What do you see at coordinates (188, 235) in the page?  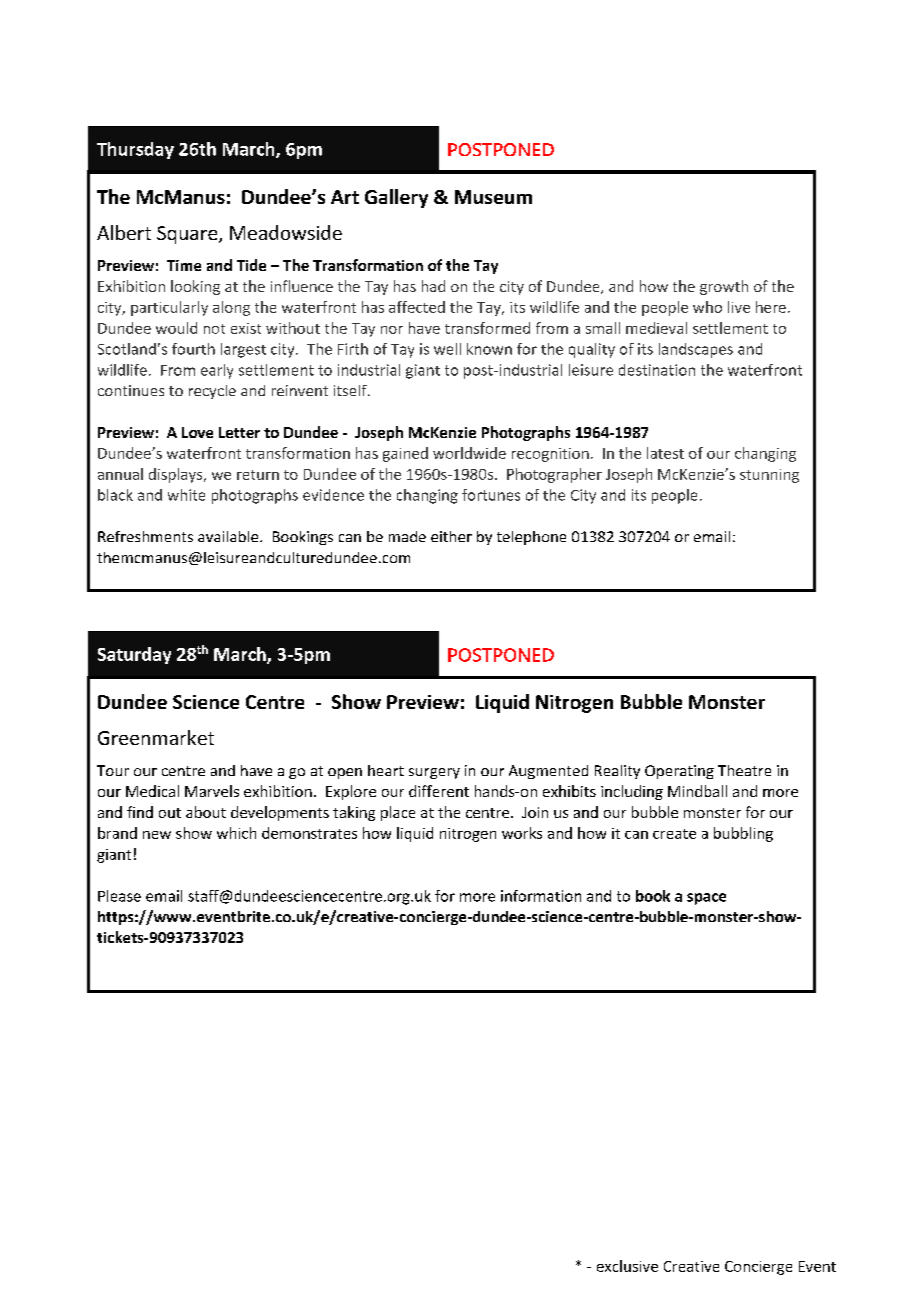 I see `Square` at bounding box center [188, 235].
